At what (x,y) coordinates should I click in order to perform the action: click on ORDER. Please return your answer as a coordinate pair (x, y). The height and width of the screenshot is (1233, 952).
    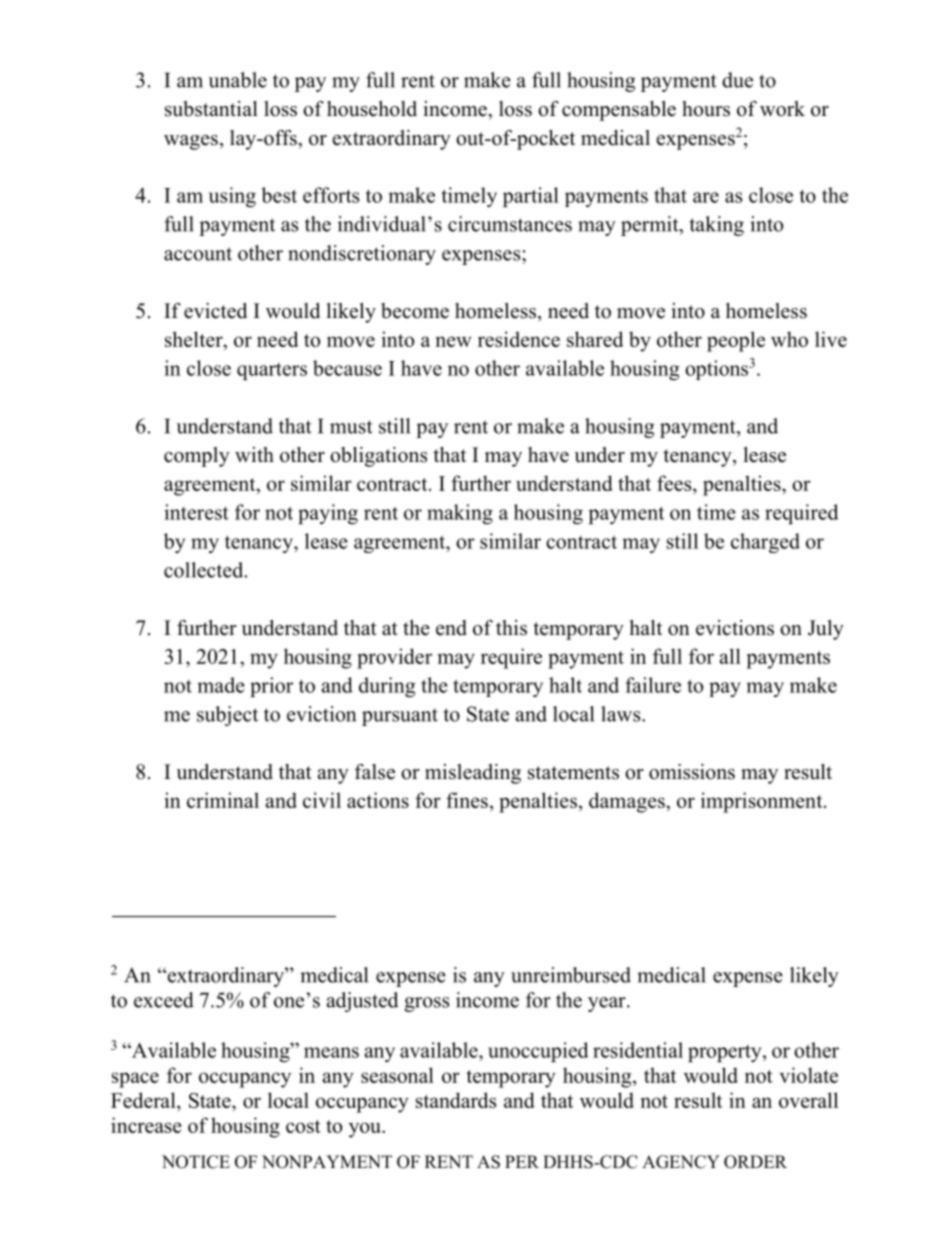
    Looking at the image, I should click on (755, 1162).
